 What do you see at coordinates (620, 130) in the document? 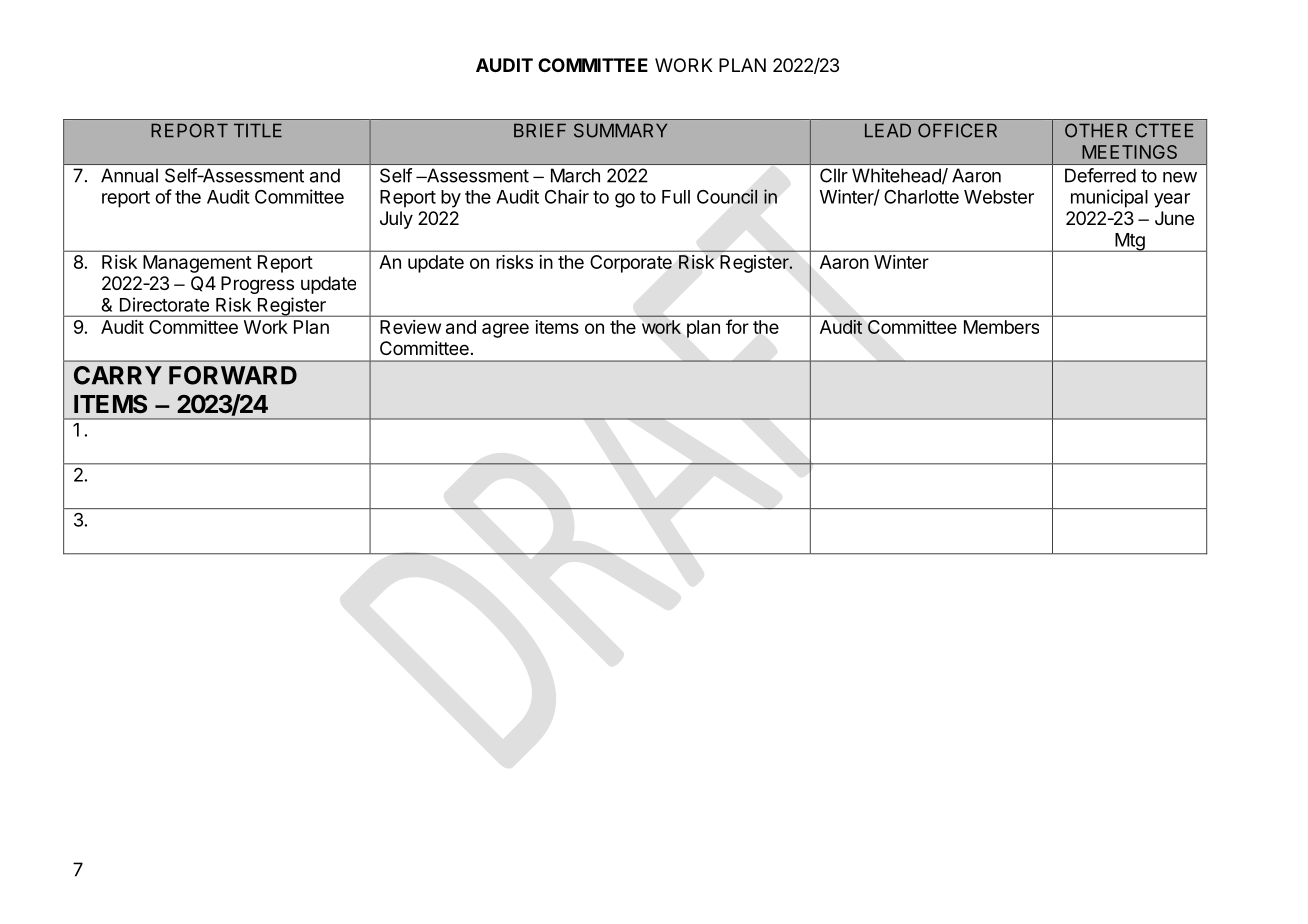
I see `SUMMARY` at bounding box center [620, 130].
